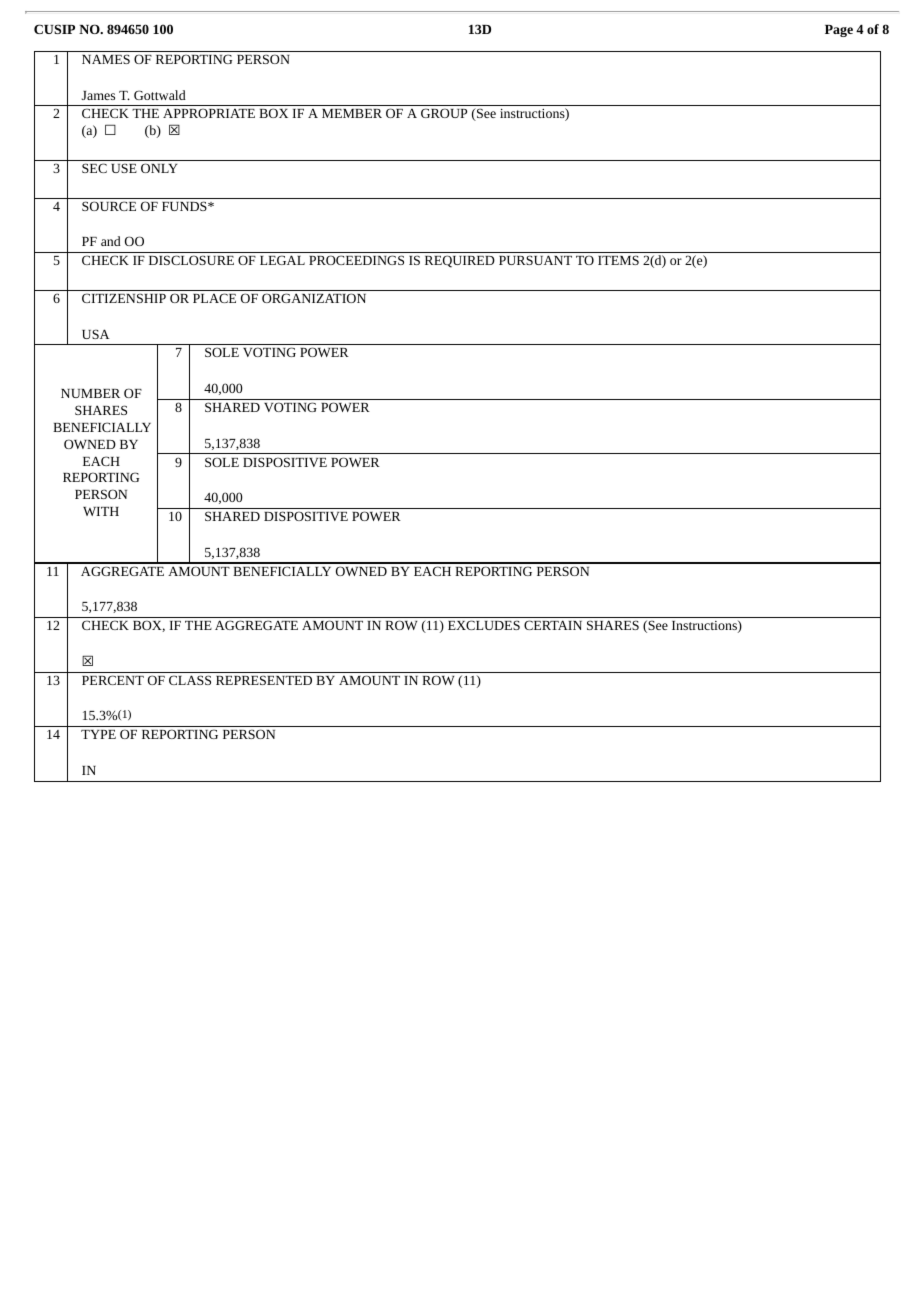 Image resolution: width=924 pixels, height=1308 pixels. Describe the element at coordinates (190, 680) in the screenshot. I see `CLASS` at that location.
